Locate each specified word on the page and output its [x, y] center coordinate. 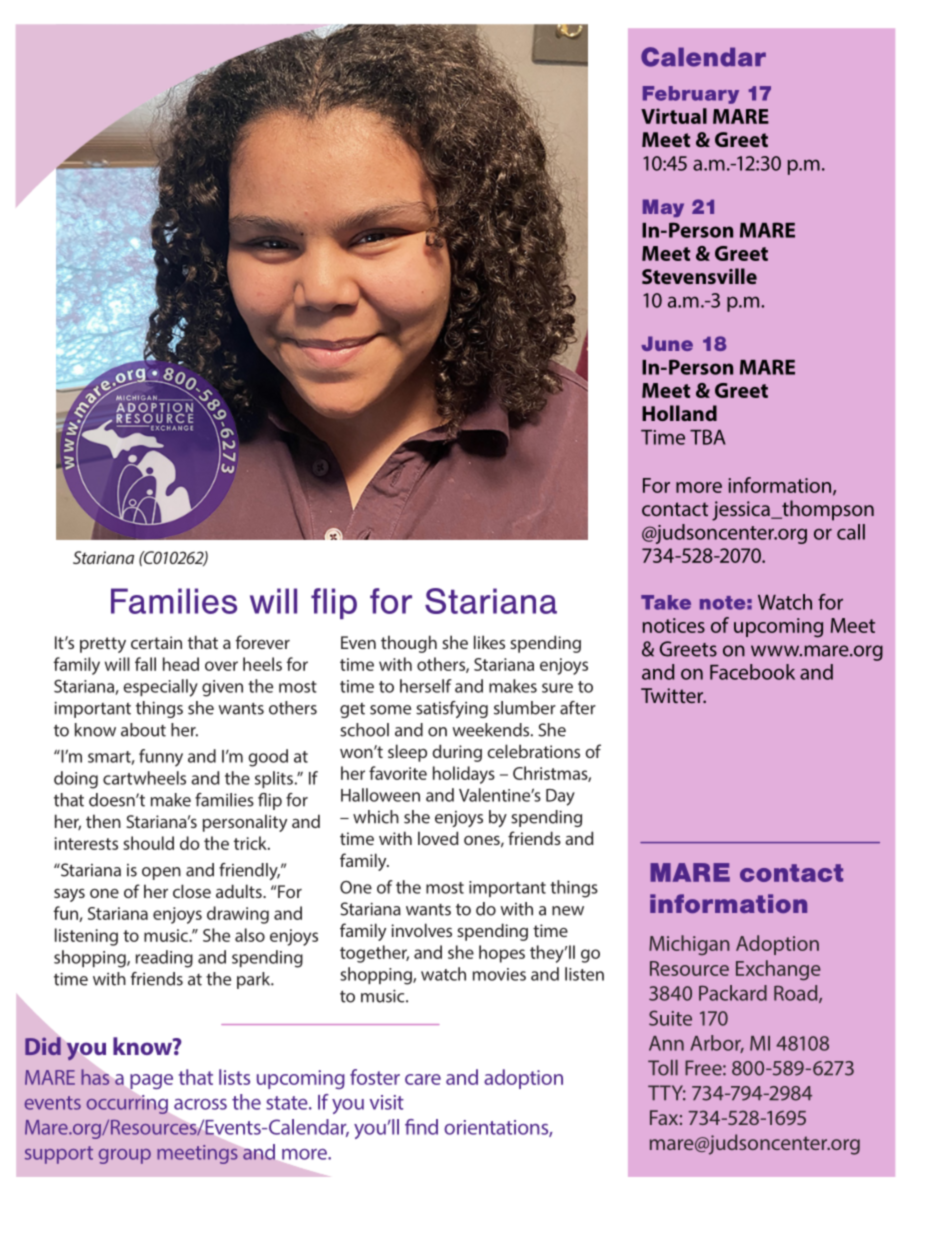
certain [156, 642]
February [691, 95]
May [663, 208]
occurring [127, 1104]
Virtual [674, 116]
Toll [663, 1068]
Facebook [752, 672]
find [421, 1127]
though [409, 644]
